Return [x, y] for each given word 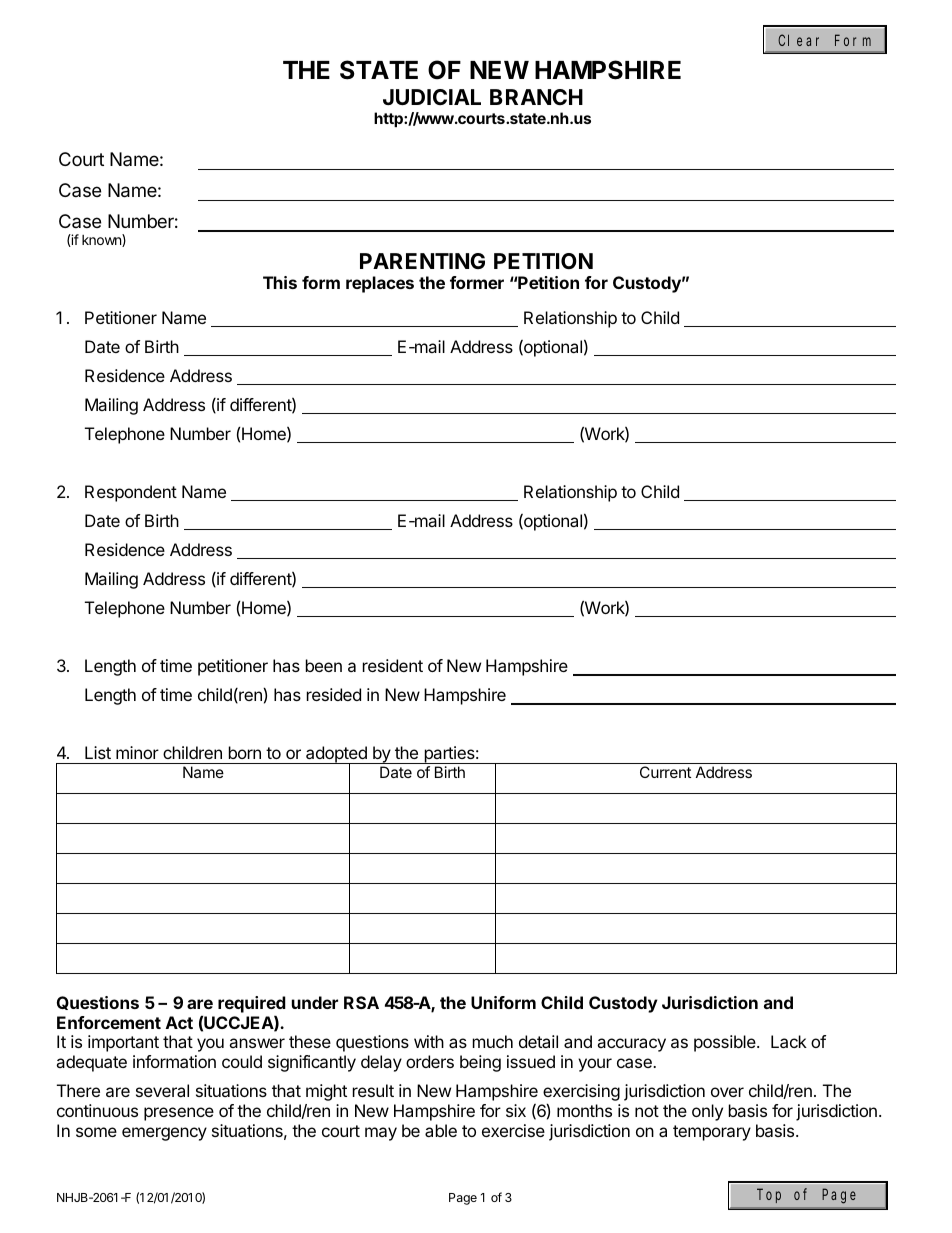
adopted [336, 756]
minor [137, 752]
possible [726, 1043]
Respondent [131, 493]
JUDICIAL [432, 97]
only [707, 1112]
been [324, 665]
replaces [380, 284]
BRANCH [536, 97]
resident [393, 665]
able [441, 1130]
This [280, 282]
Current [665, 772]
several [162, 1090]
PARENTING [422, 261]
